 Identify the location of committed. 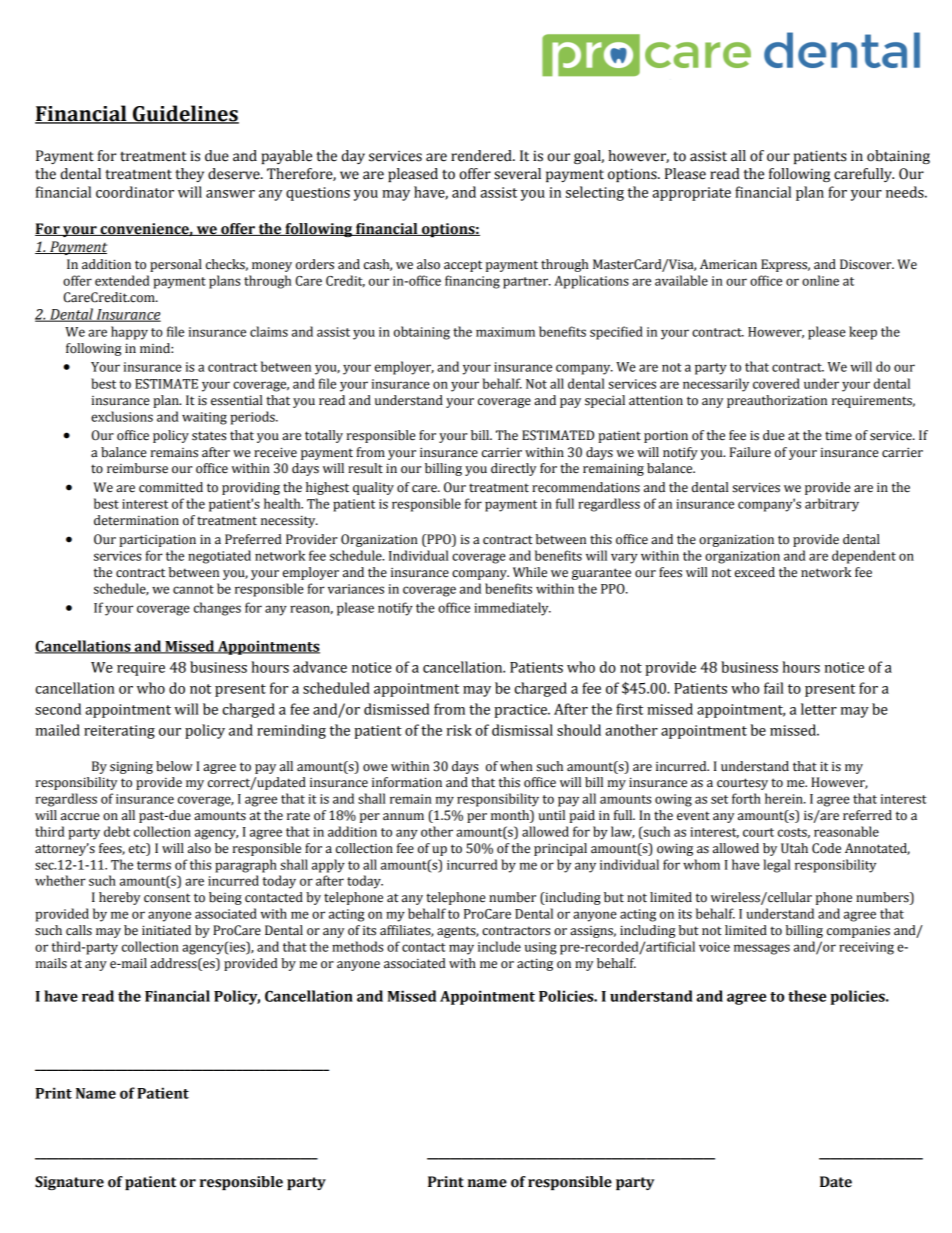
(171, 487).
